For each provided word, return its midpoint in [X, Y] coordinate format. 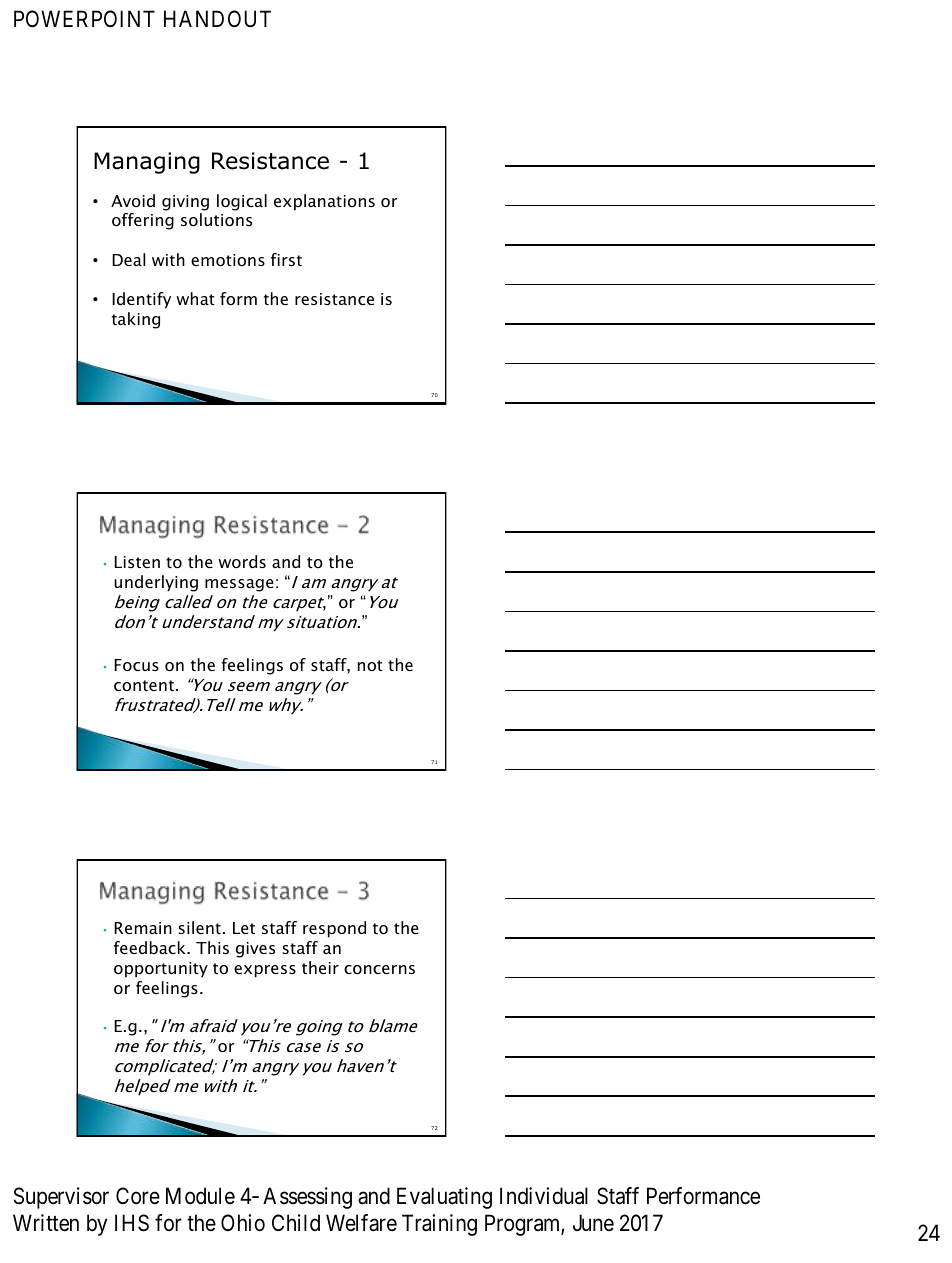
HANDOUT [217, 19]
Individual [544, 1196]
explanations [324, 202]
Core [138, 1195]
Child [296, 1222]
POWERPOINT [84, 18]
